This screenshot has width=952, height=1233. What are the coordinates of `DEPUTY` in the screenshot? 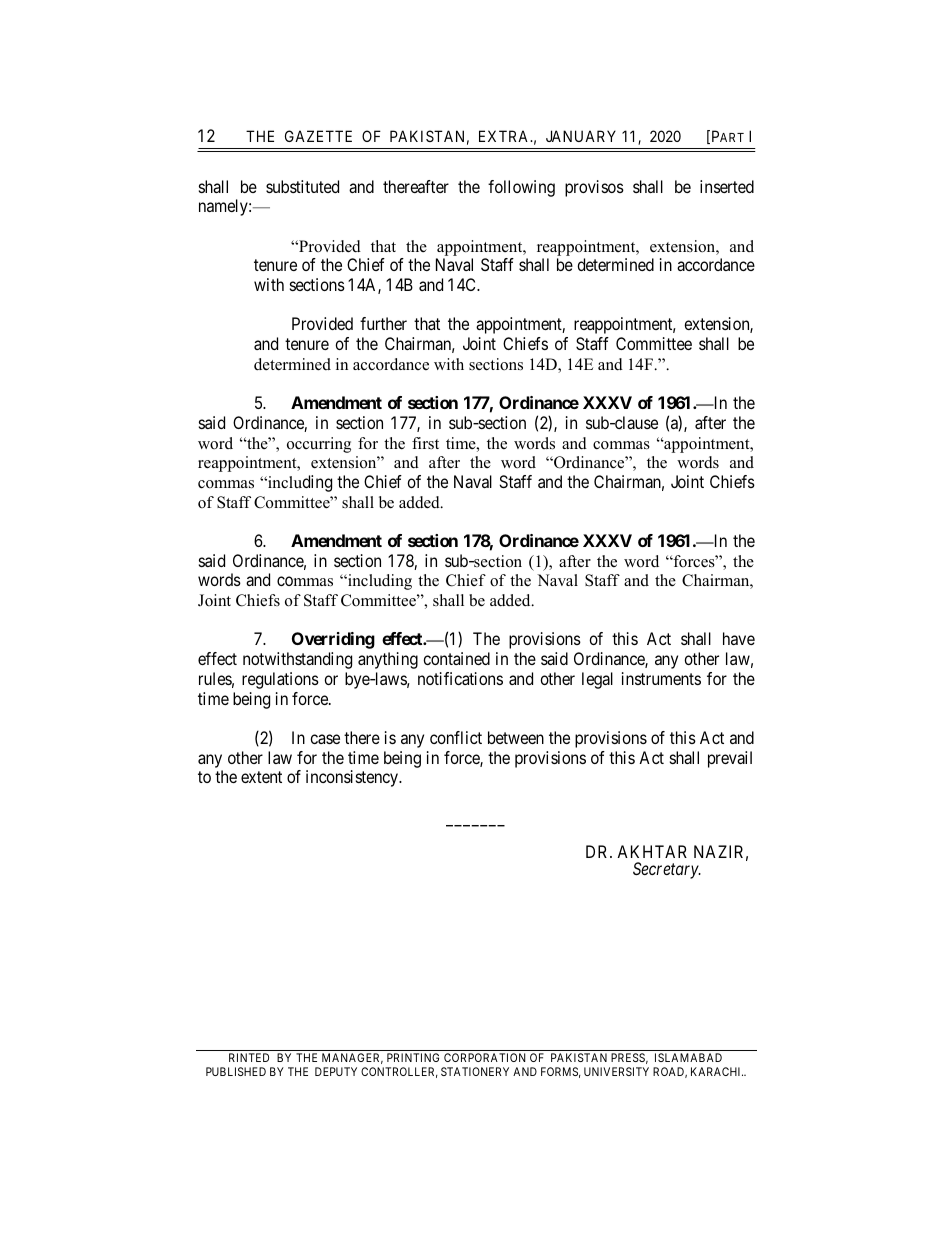 It's located at (336, 1071).
